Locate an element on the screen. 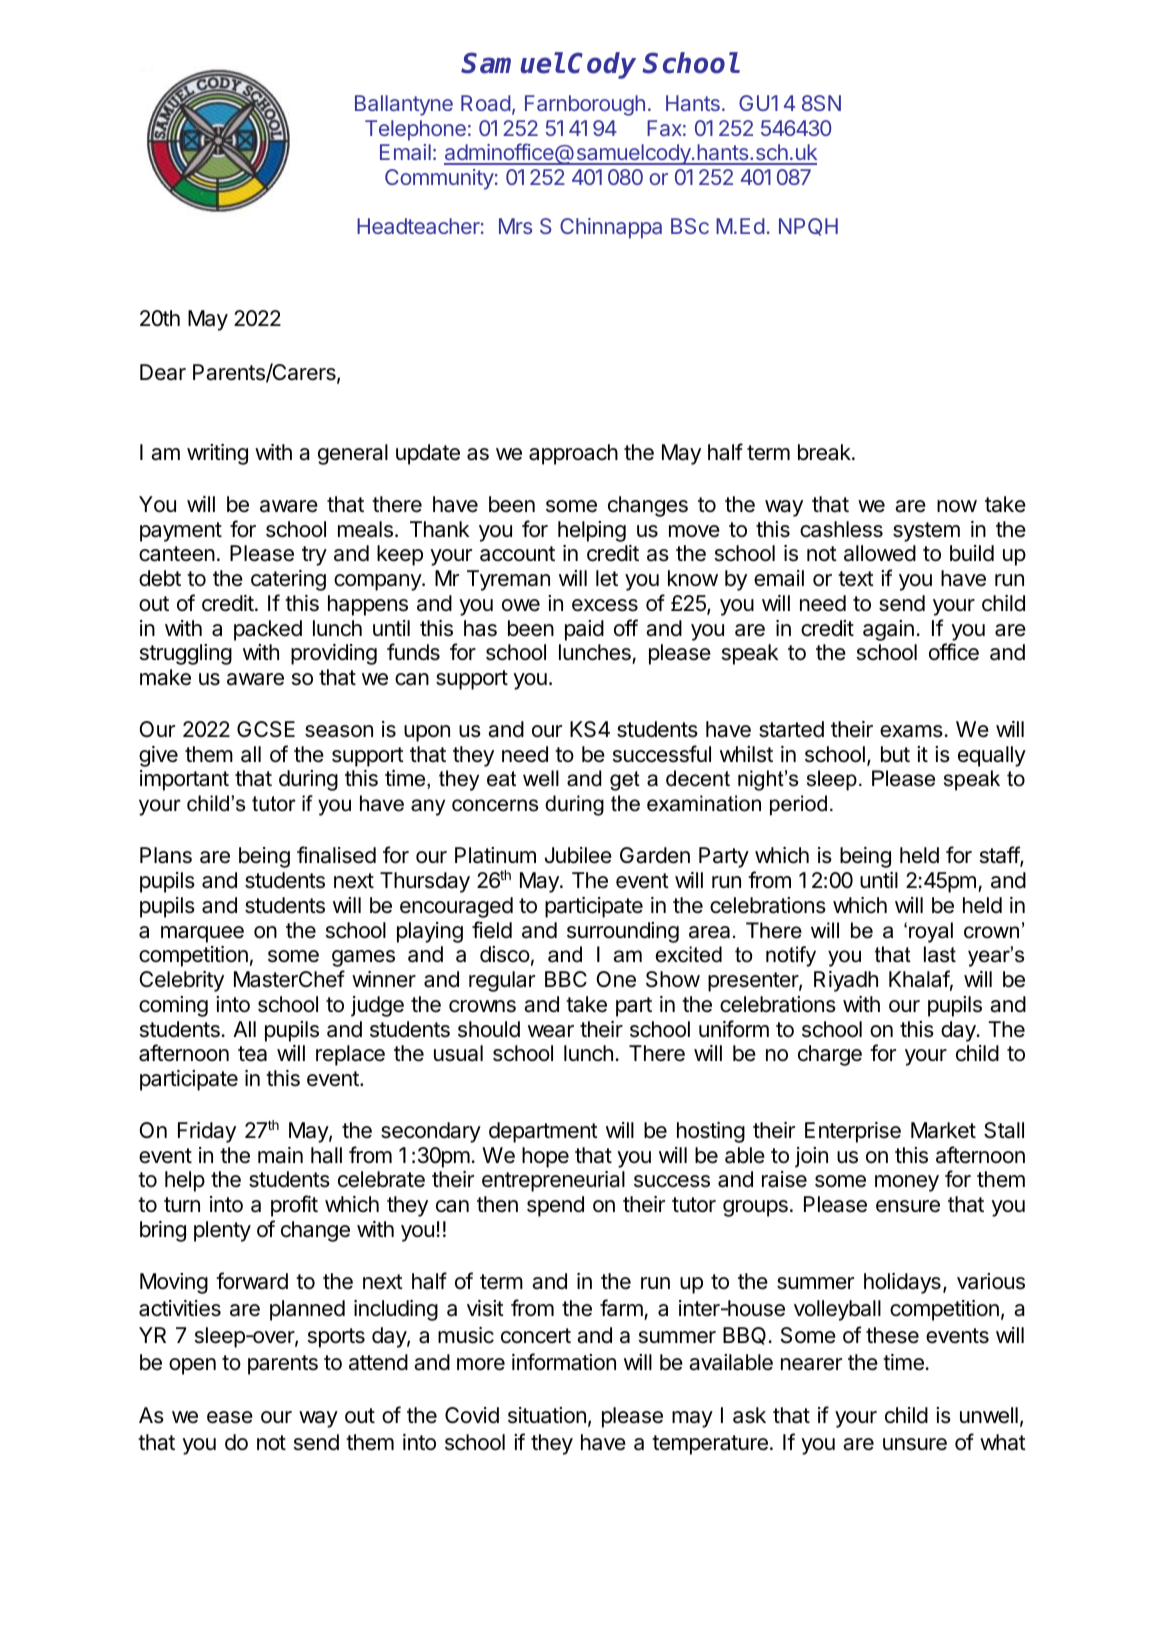  Road is located at coordinates (486, 103).
